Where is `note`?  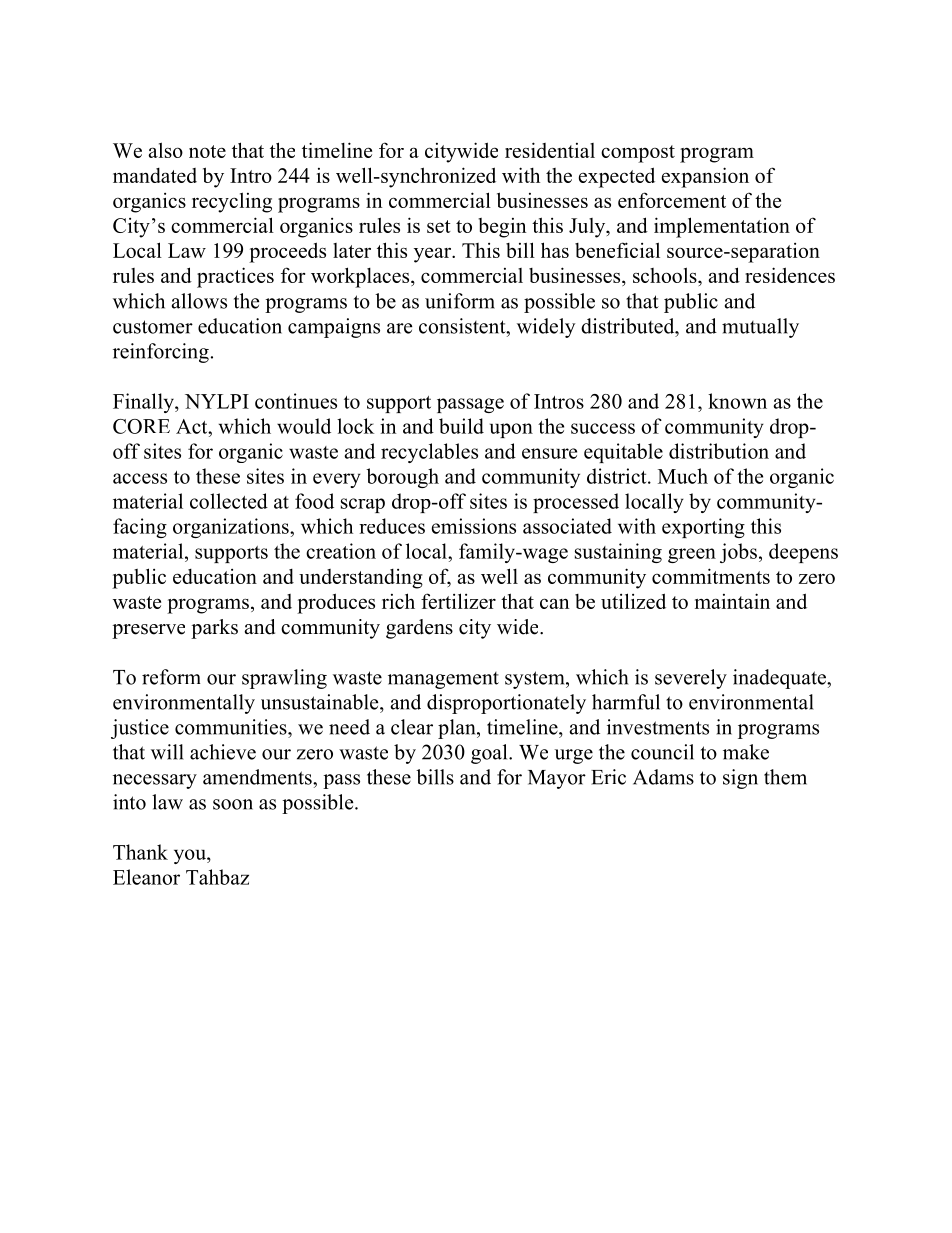 note is located at coordinates (207, 151).
